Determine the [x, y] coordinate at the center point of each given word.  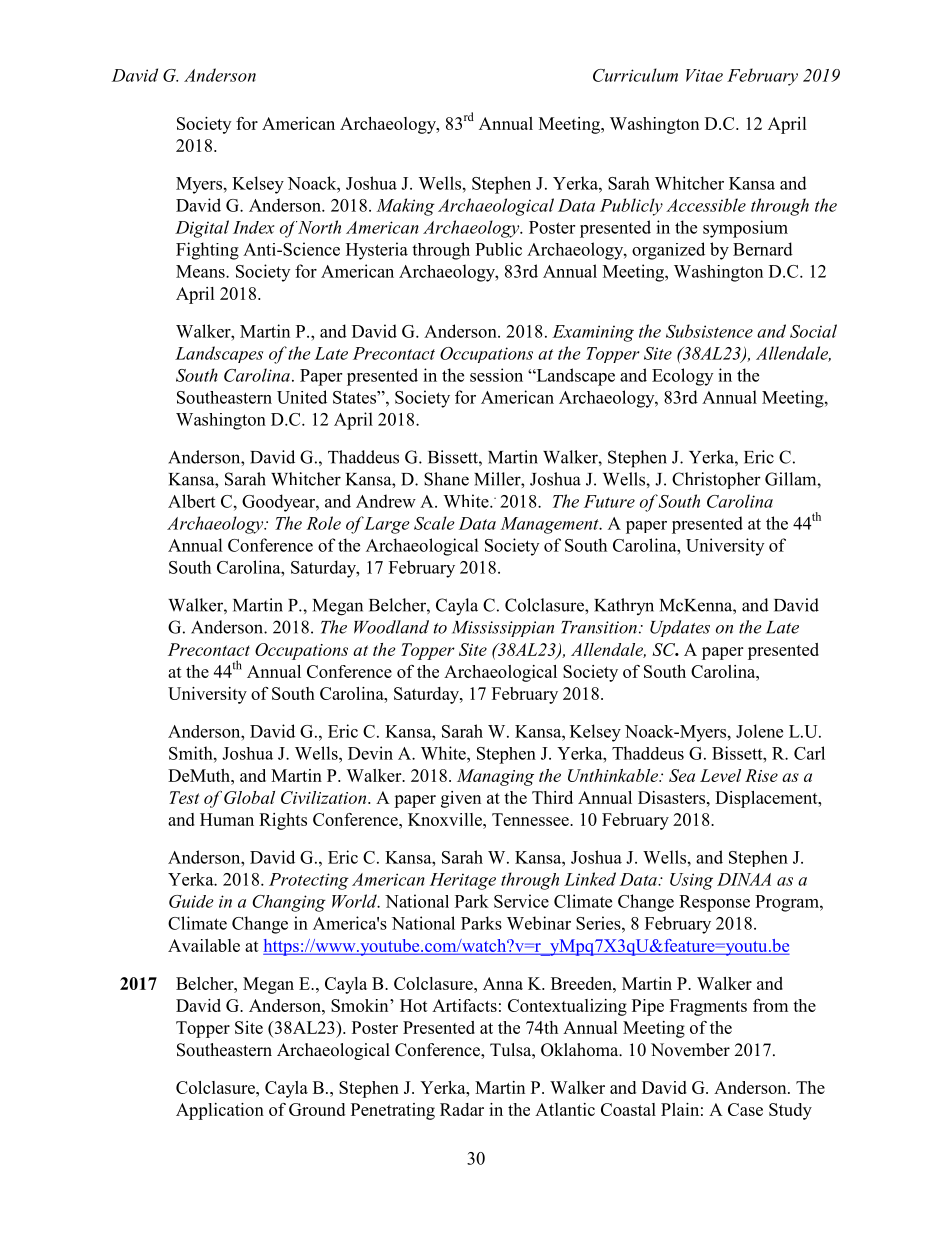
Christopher [716, 480]
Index [253, 227]
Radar [462, 1109]
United [302, 397]
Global [249, 797]
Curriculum [635, 75]
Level [720, 775]
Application [220, 1111]
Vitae [704, 75]
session [496, 375]
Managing [495, 777]
